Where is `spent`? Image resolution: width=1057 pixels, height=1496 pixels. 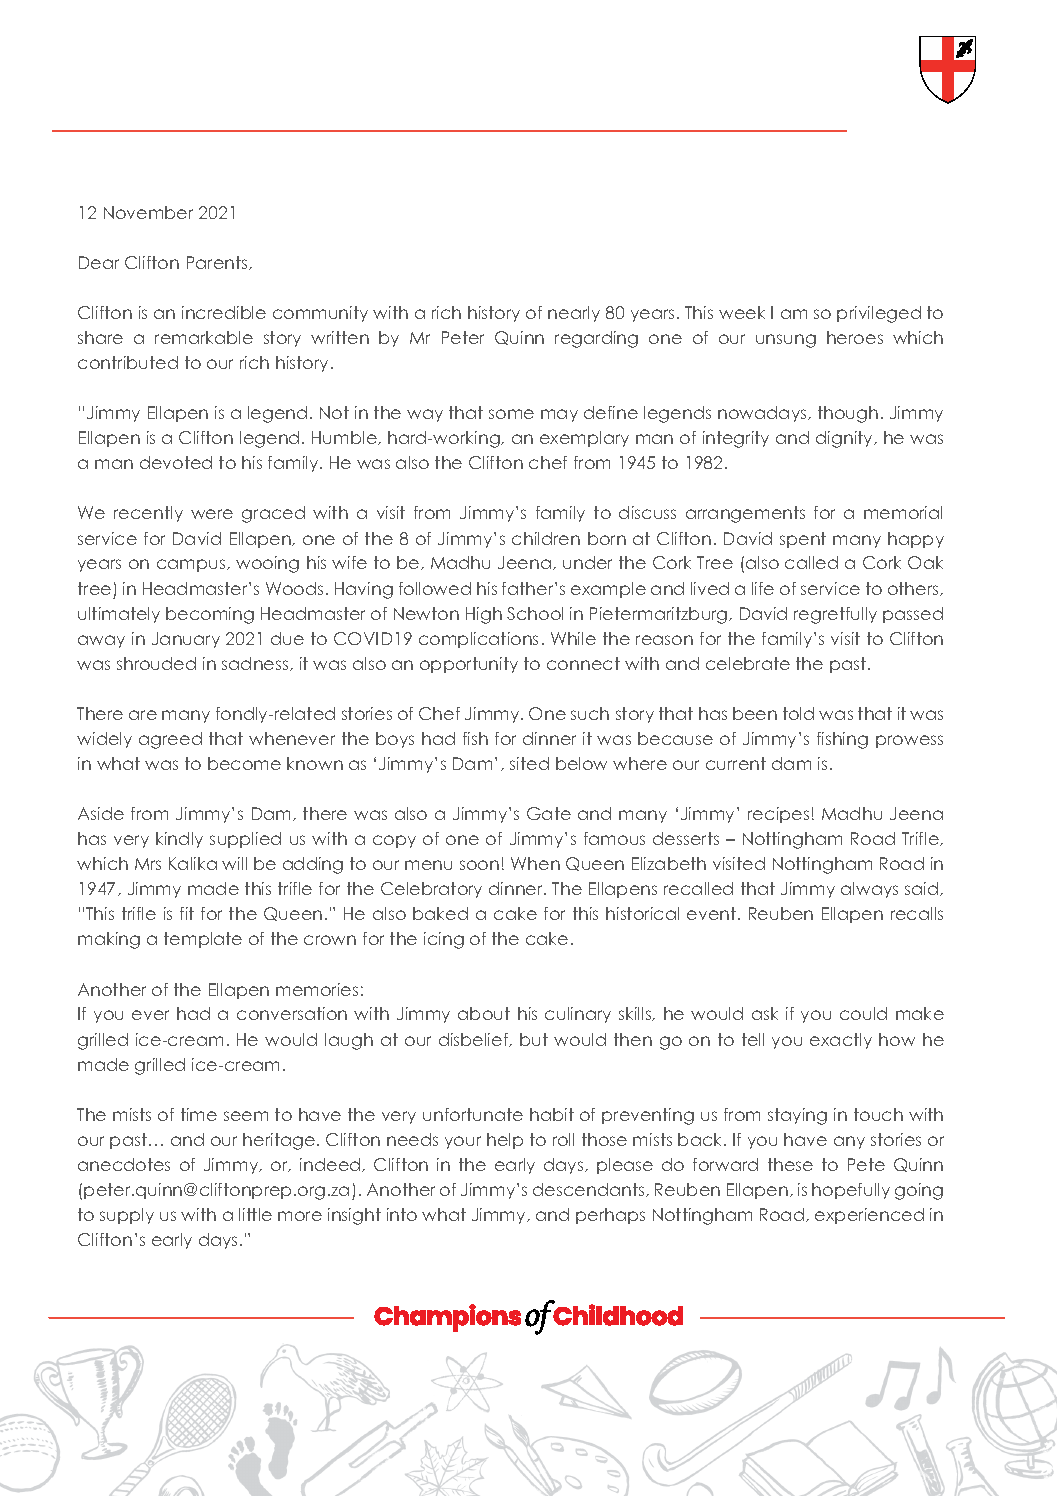 spent is located at coordinates (803, 540).
